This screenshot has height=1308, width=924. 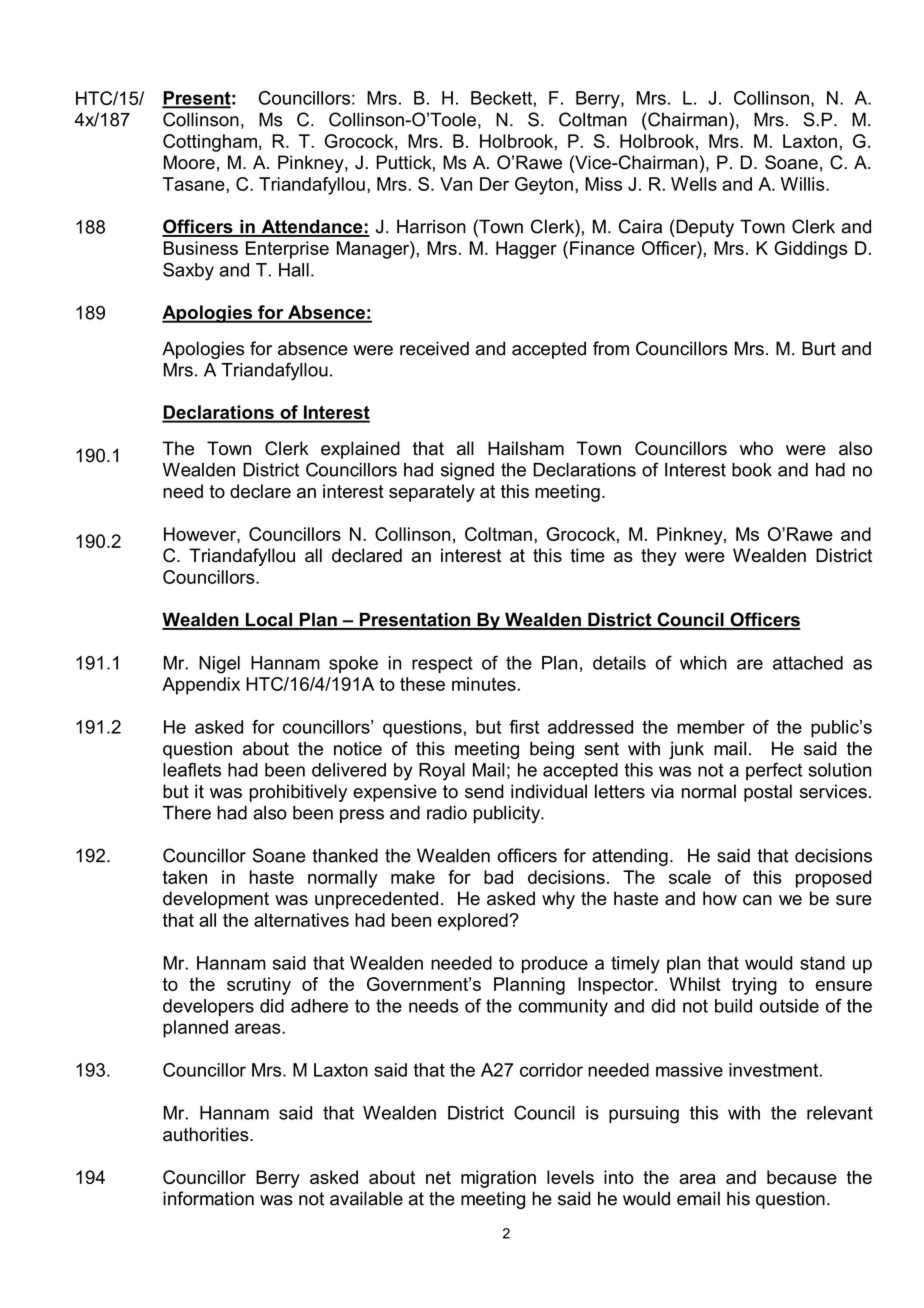 What do you see at coordinates (208, 1198) in the screenshot?
I see `information` at bounding box center [208, 1198].
